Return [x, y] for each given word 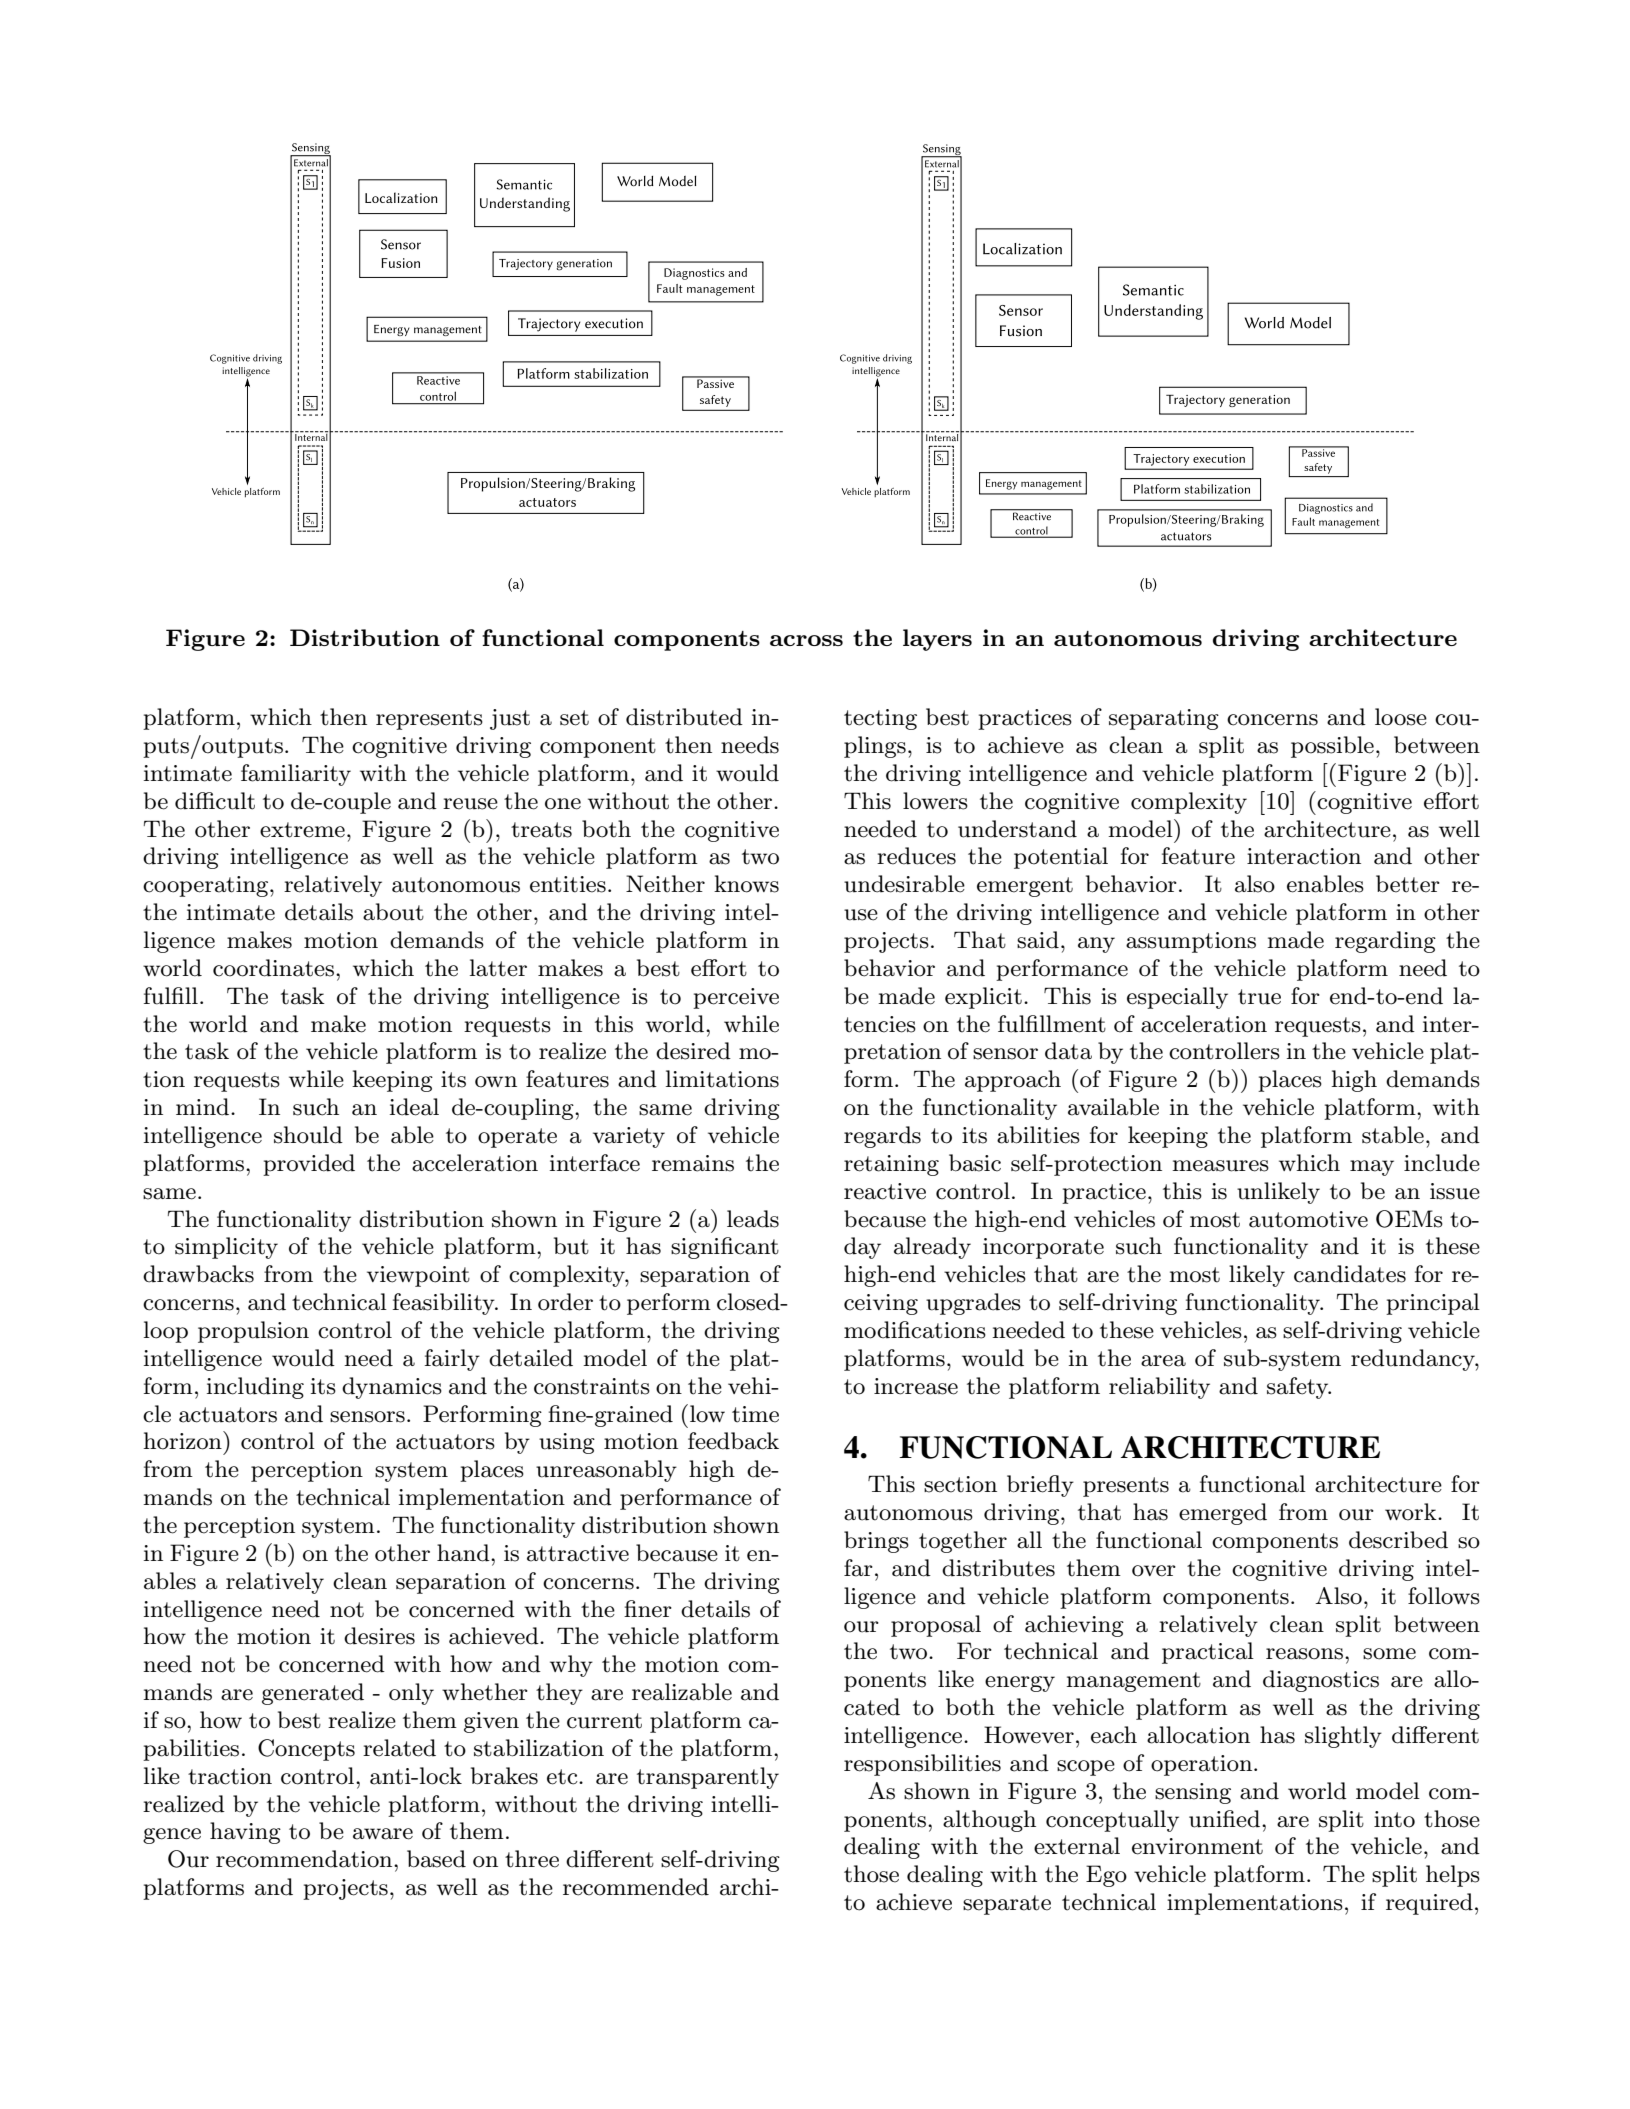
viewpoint [418, 1276]
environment [1197, 1846]
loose [1401, 717]
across [806, 640]
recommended [636, 1887]
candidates [1350, 1274]
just [510, 719]
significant [725, 1248]
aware [383, 1834]
